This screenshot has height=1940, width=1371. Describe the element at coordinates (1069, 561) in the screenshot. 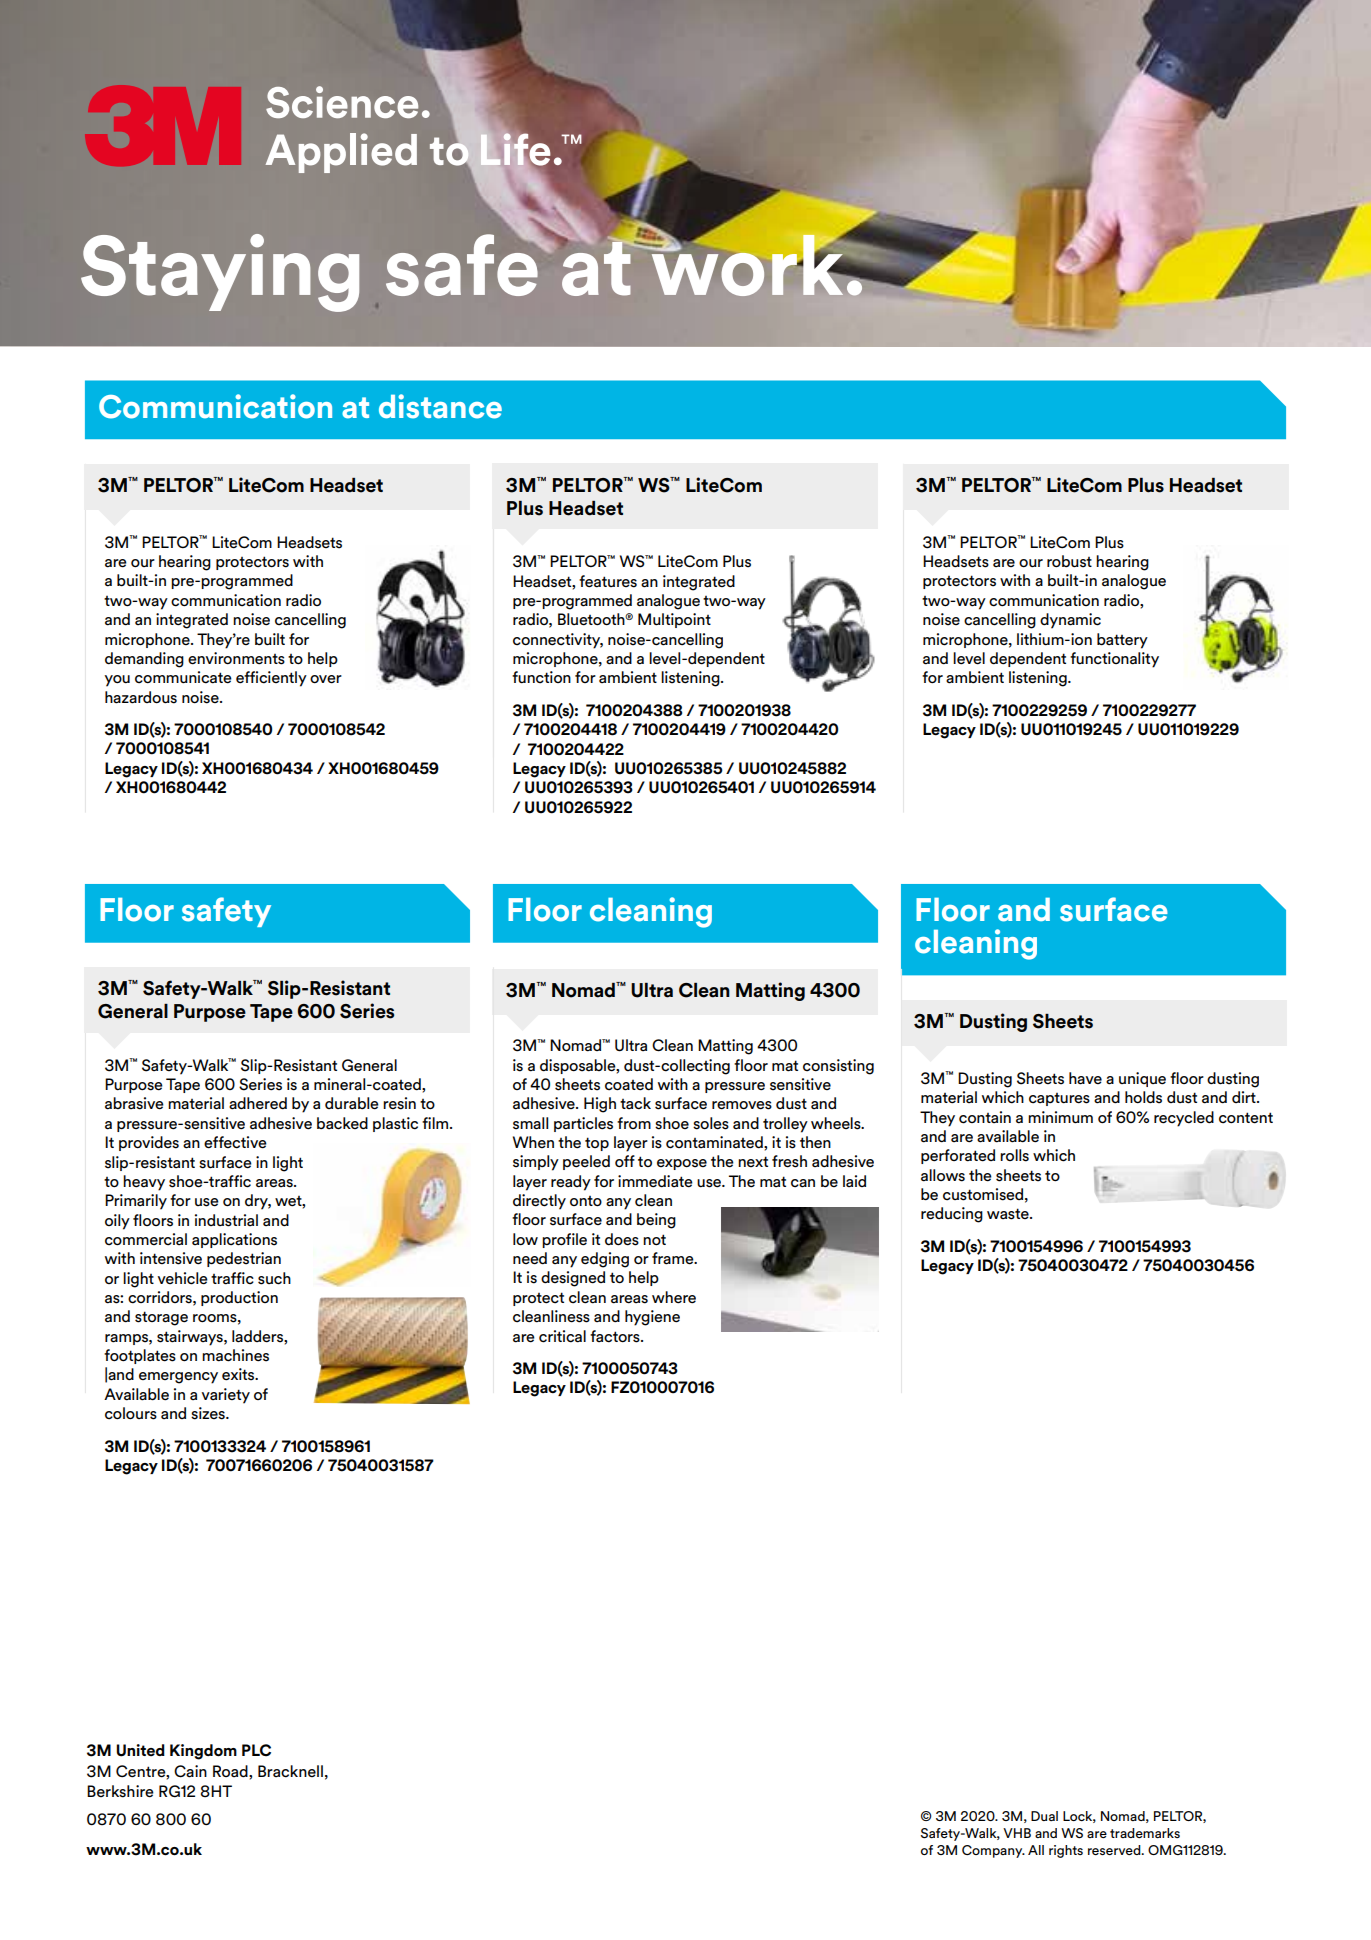

I see `robust` at that location.
